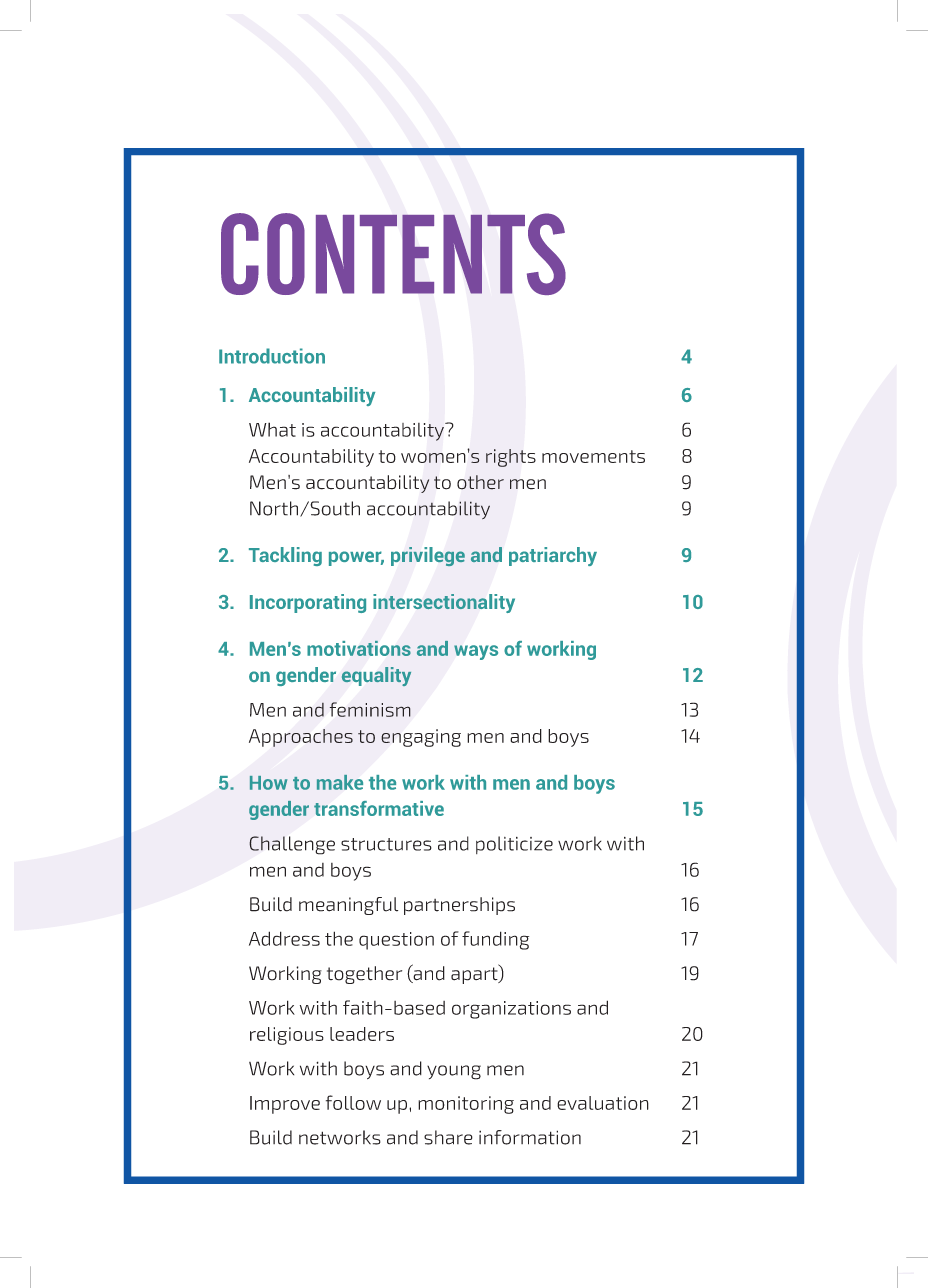  I want to click on Address, so click(284, 938).
